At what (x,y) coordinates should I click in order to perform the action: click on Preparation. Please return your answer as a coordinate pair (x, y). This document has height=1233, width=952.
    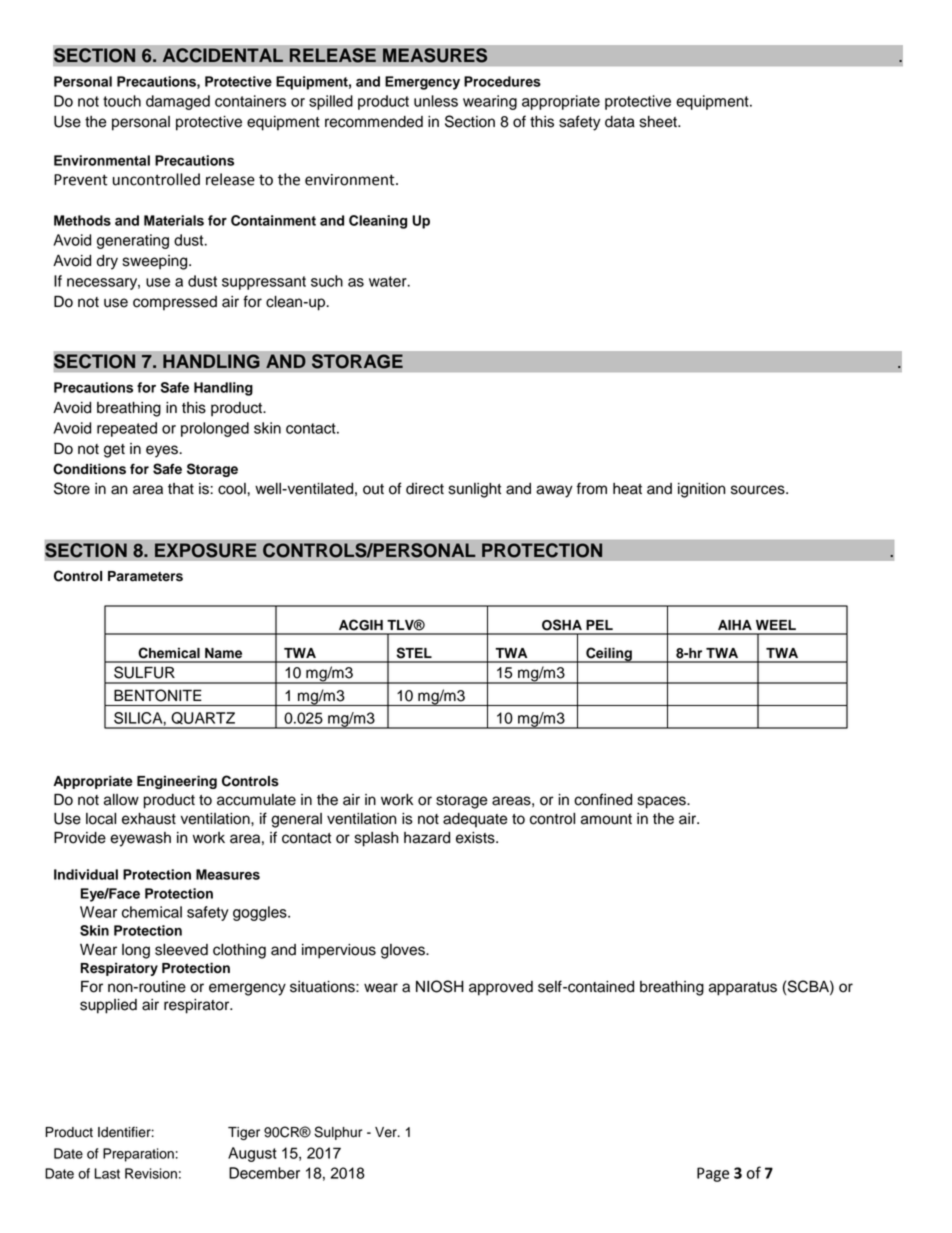
    Looking at the image, I should click on (138, 1155).
